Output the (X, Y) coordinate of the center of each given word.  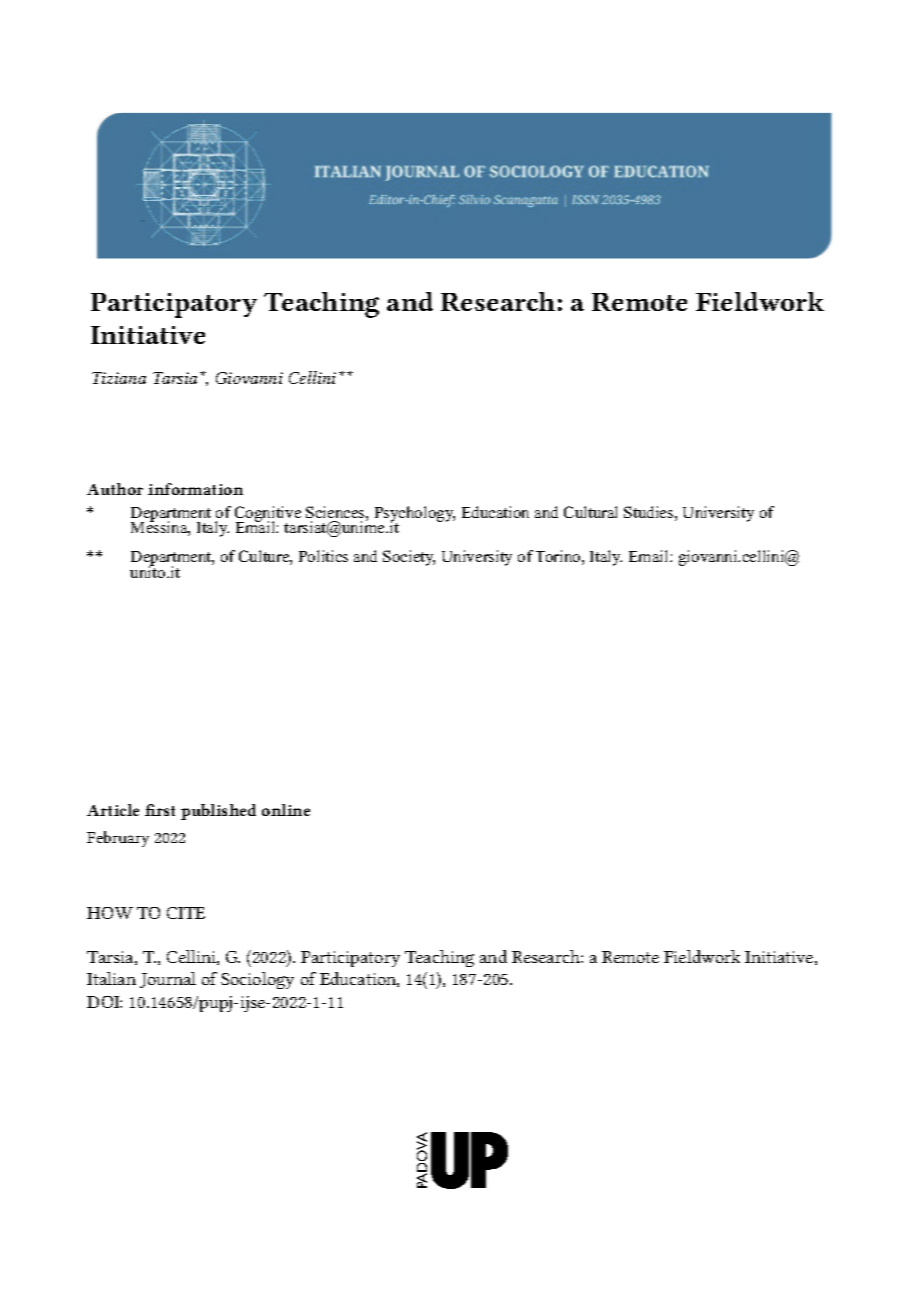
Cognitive (268, 515)
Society (409, 558)
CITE (186, 913)
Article (113, 810)
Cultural (590, 512)
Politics (323, 556)
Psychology (415, 515)
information (195, 489)
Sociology (257, 980)
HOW (110, 913)
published (218, 812)
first (160, 810)
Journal (168, 980)
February (118, 839)
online (286, 810)
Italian (111, 978)
